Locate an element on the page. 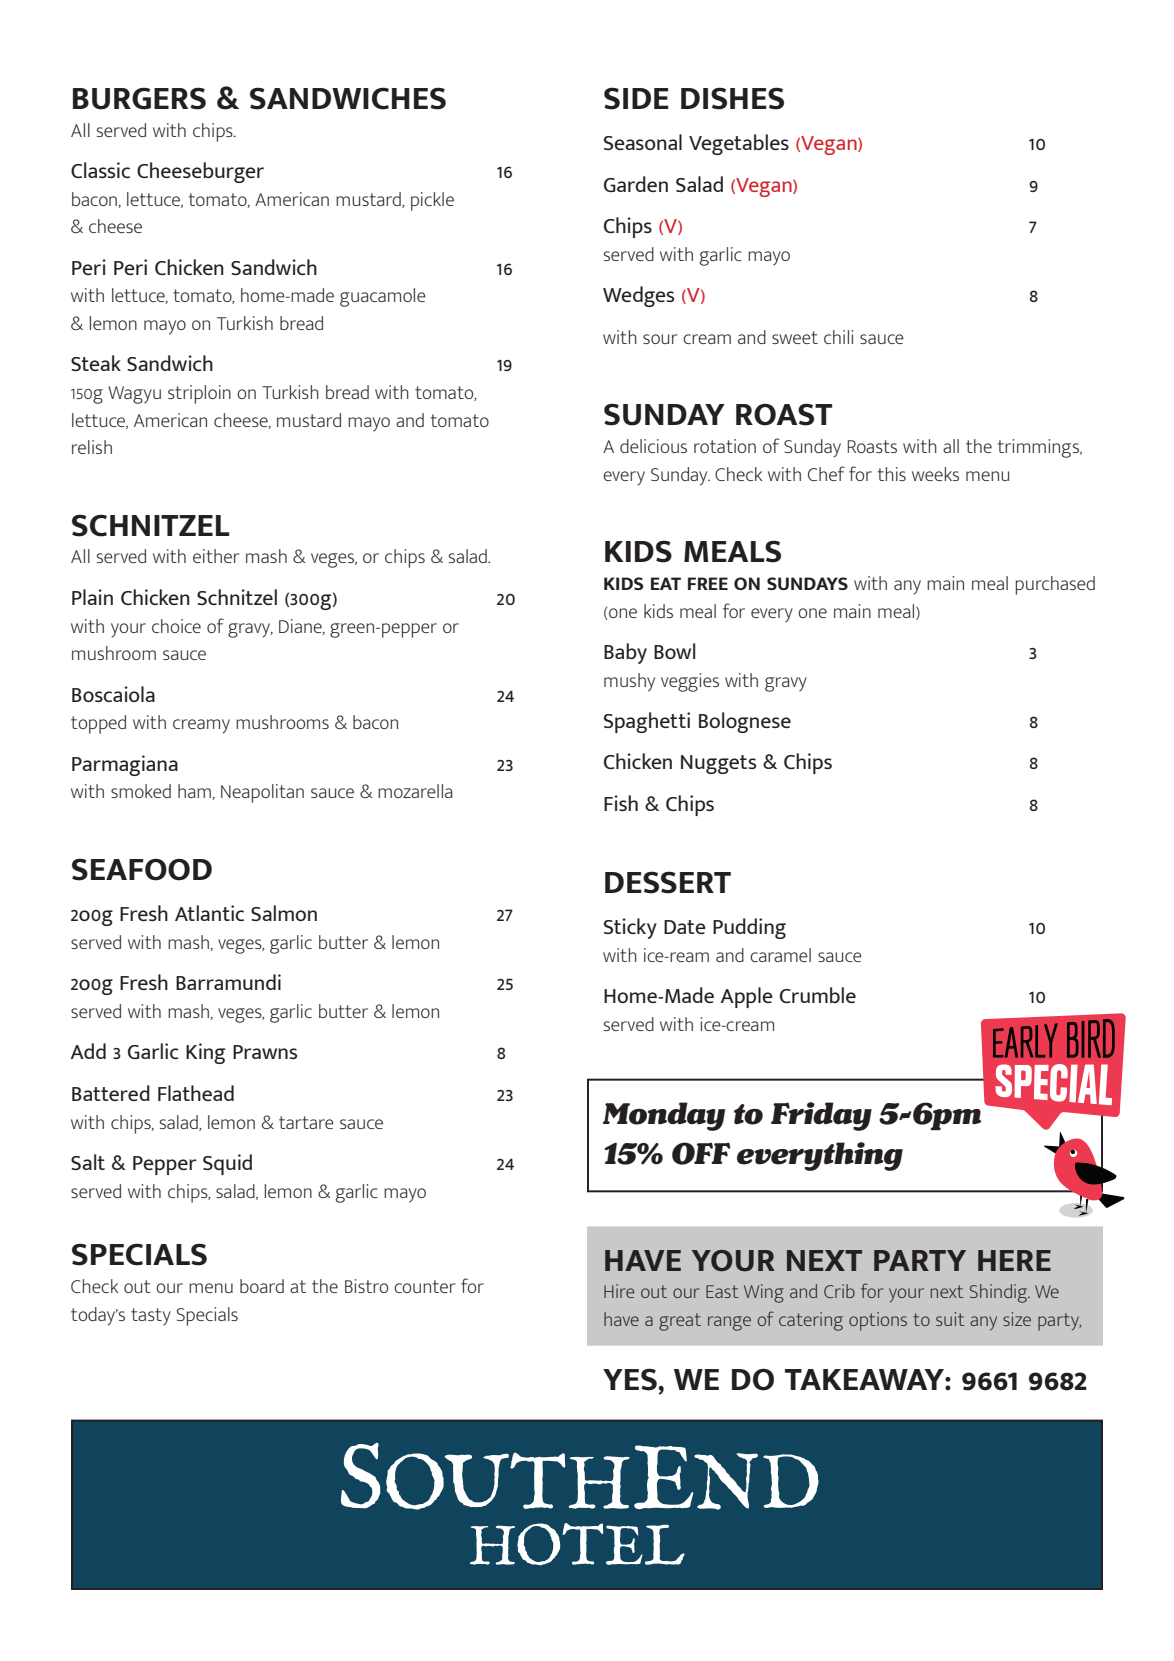 This image has width=1174, height=1661. tasty is located at coordinates (151, 1317).
